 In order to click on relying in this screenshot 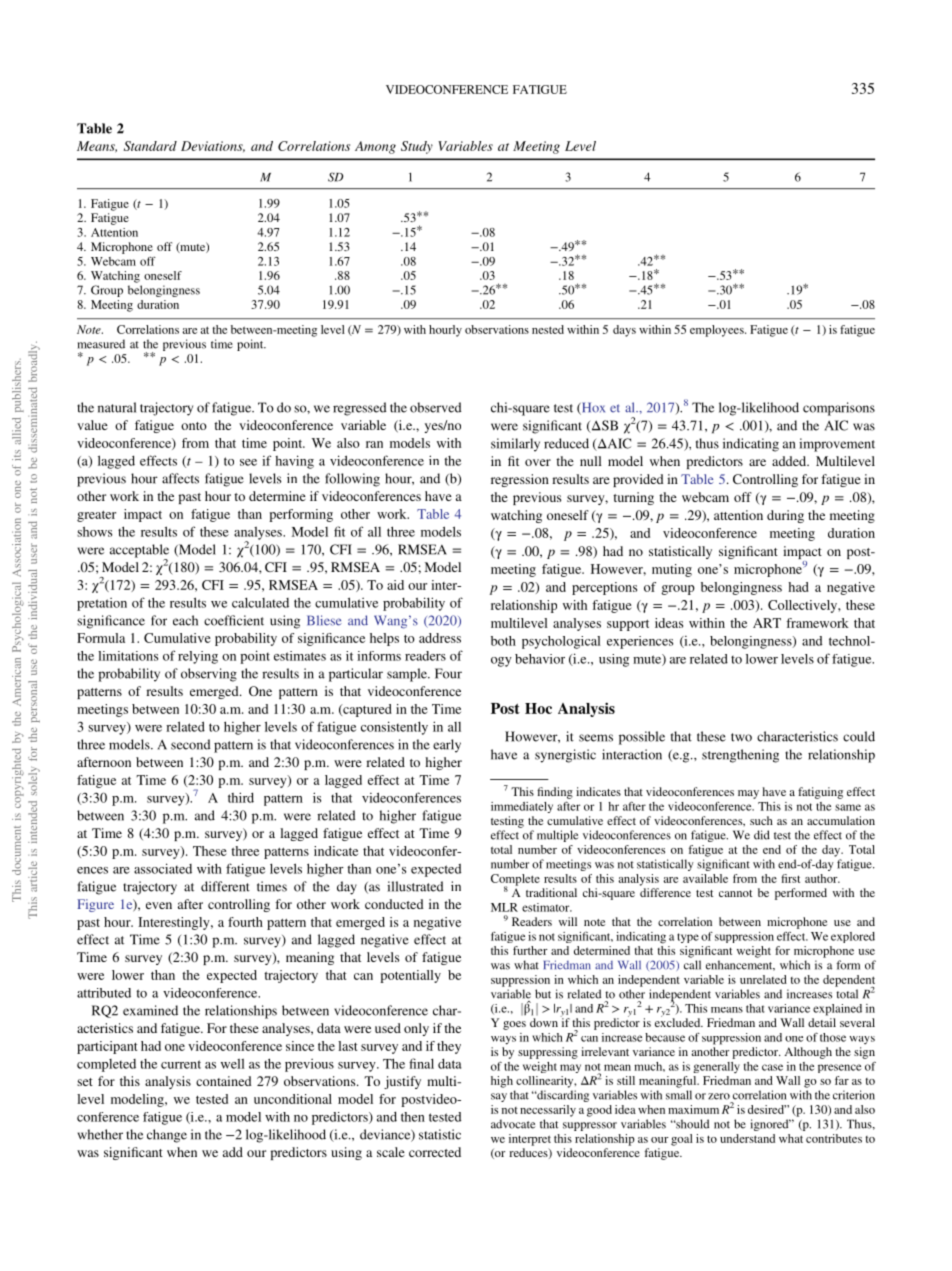, I will do `click(198, 657)`.
